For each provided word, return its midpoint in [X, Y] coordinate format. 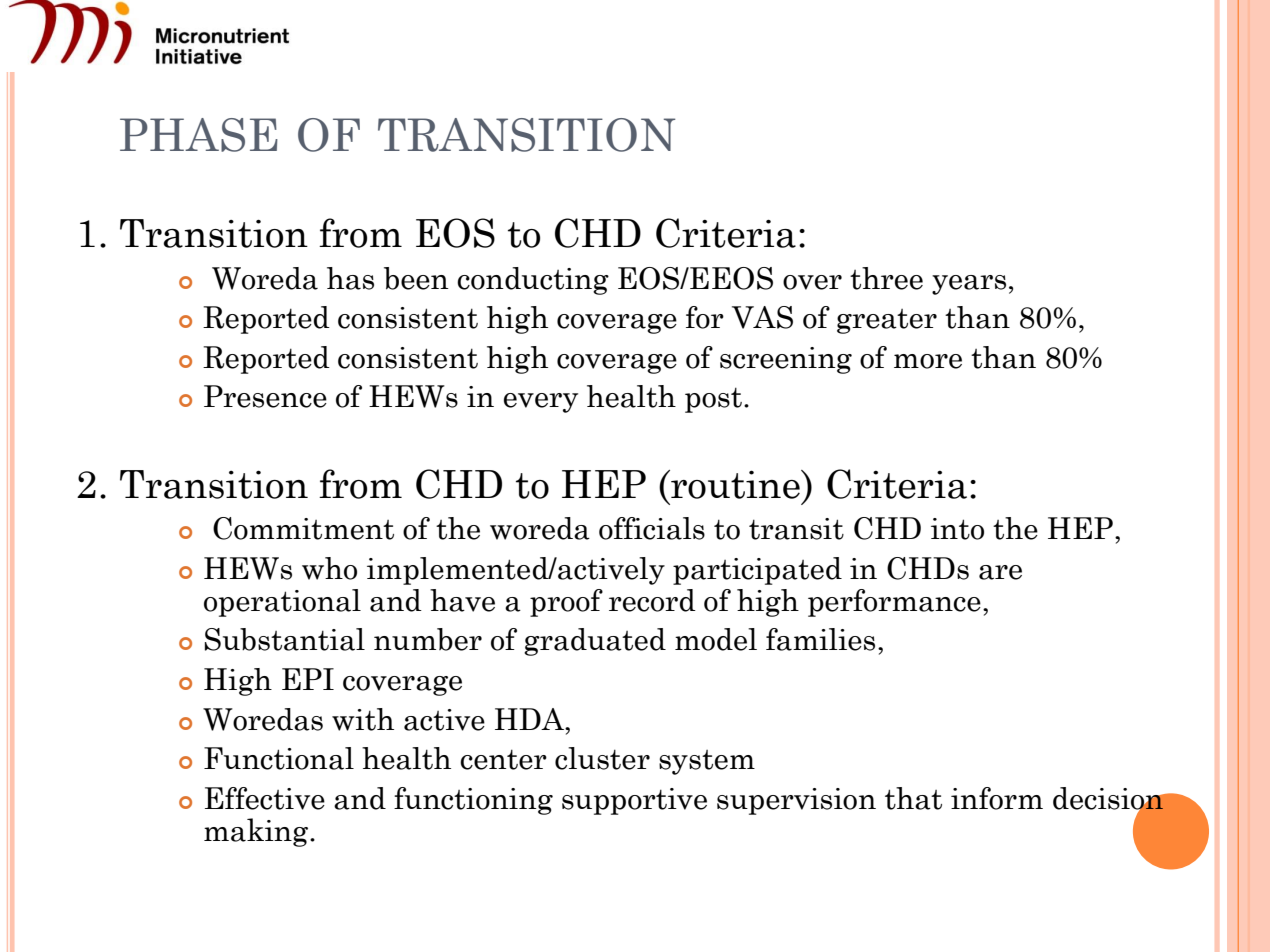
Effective [265, 798]
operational [282, 603]
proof [566, 603]
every [541, 403]
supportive [634, 801]
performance [894, 603]
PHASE [199, 135]
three [886, 278]
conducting [533, 281]
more [928, 361]
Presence [265, 396]
